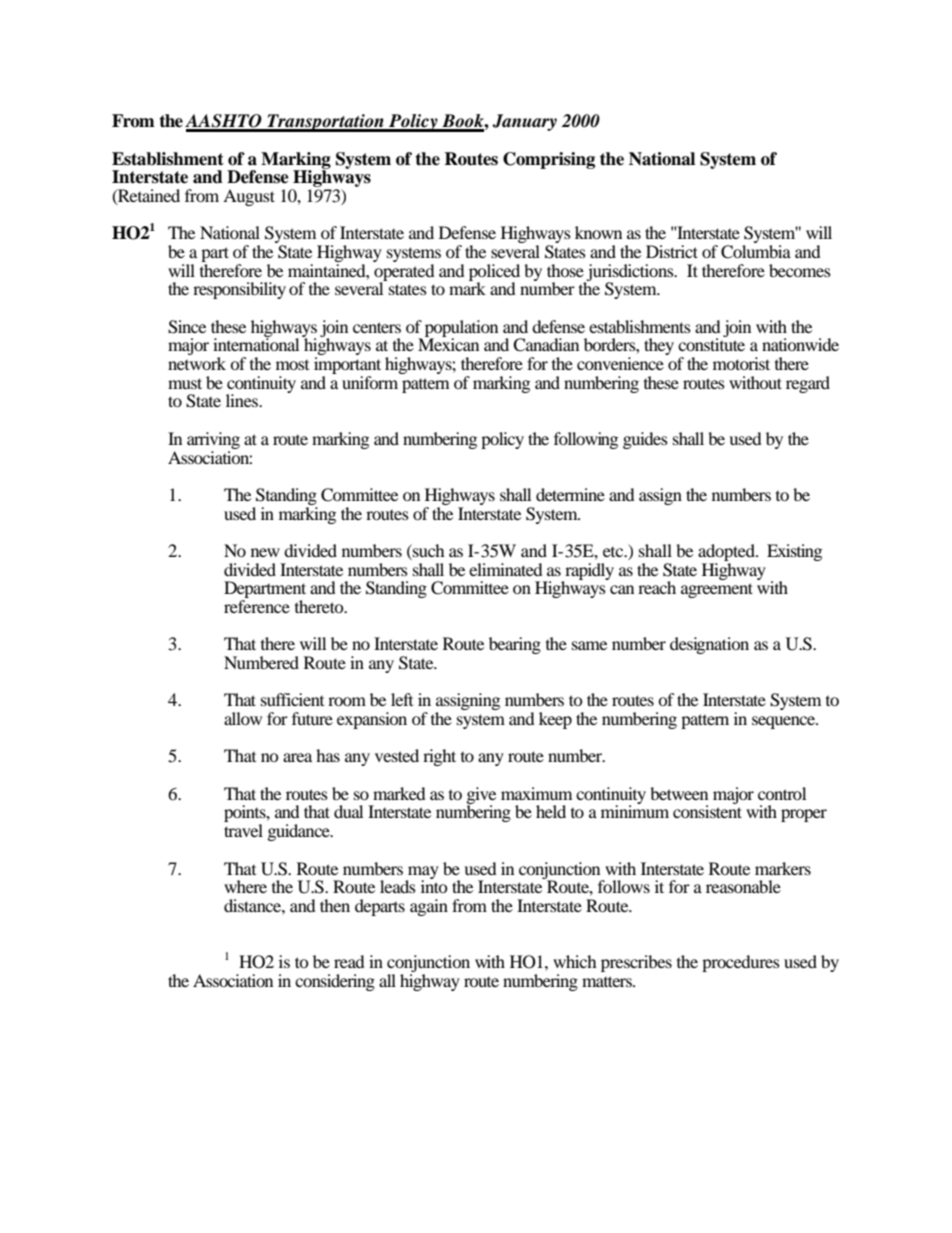 The image size is (952, 1233). I want to click on August, so click(249, 197).
